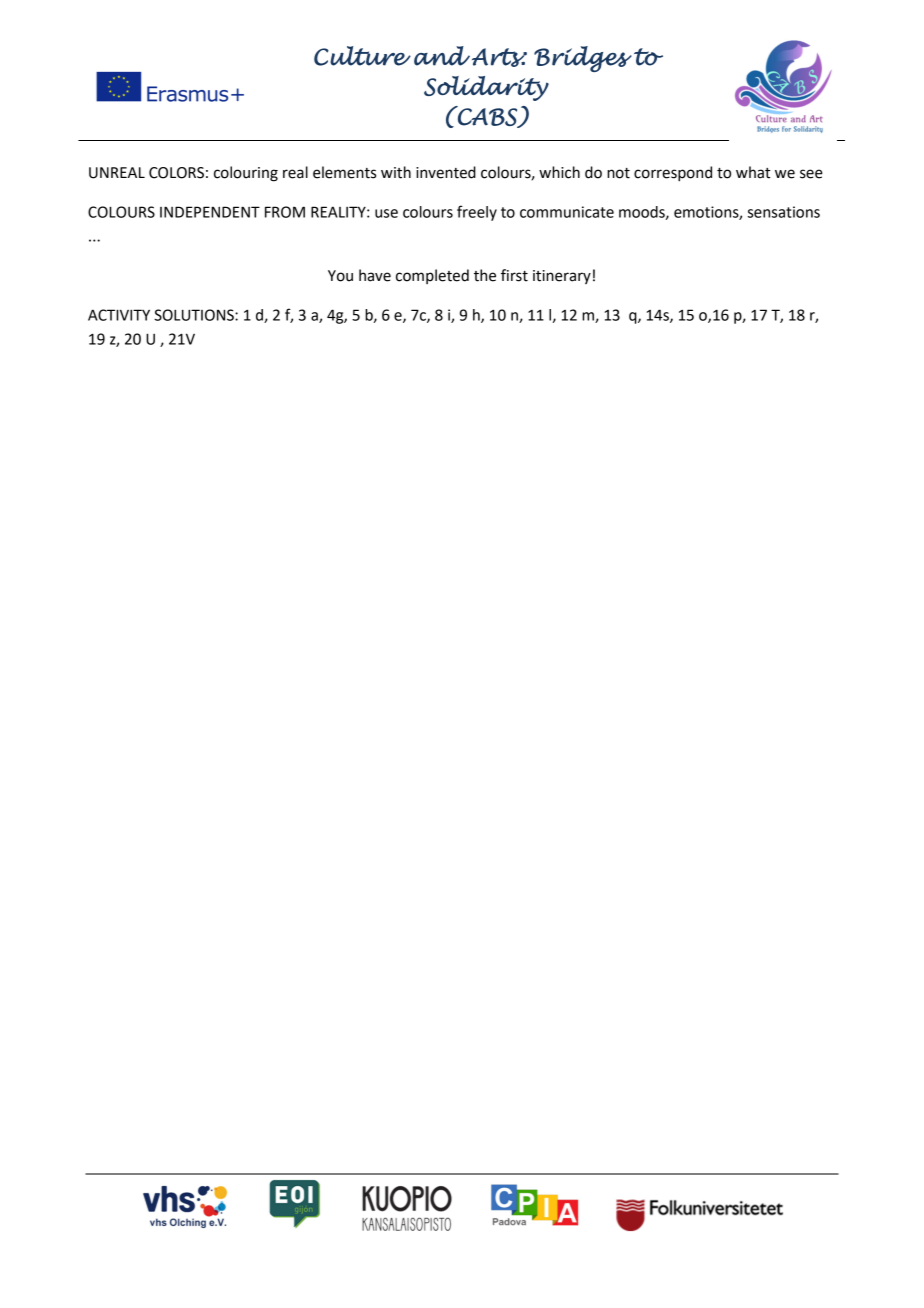 The image size is (924, 1308). I want to click on SOLUTIONS, so click(195, 315).
